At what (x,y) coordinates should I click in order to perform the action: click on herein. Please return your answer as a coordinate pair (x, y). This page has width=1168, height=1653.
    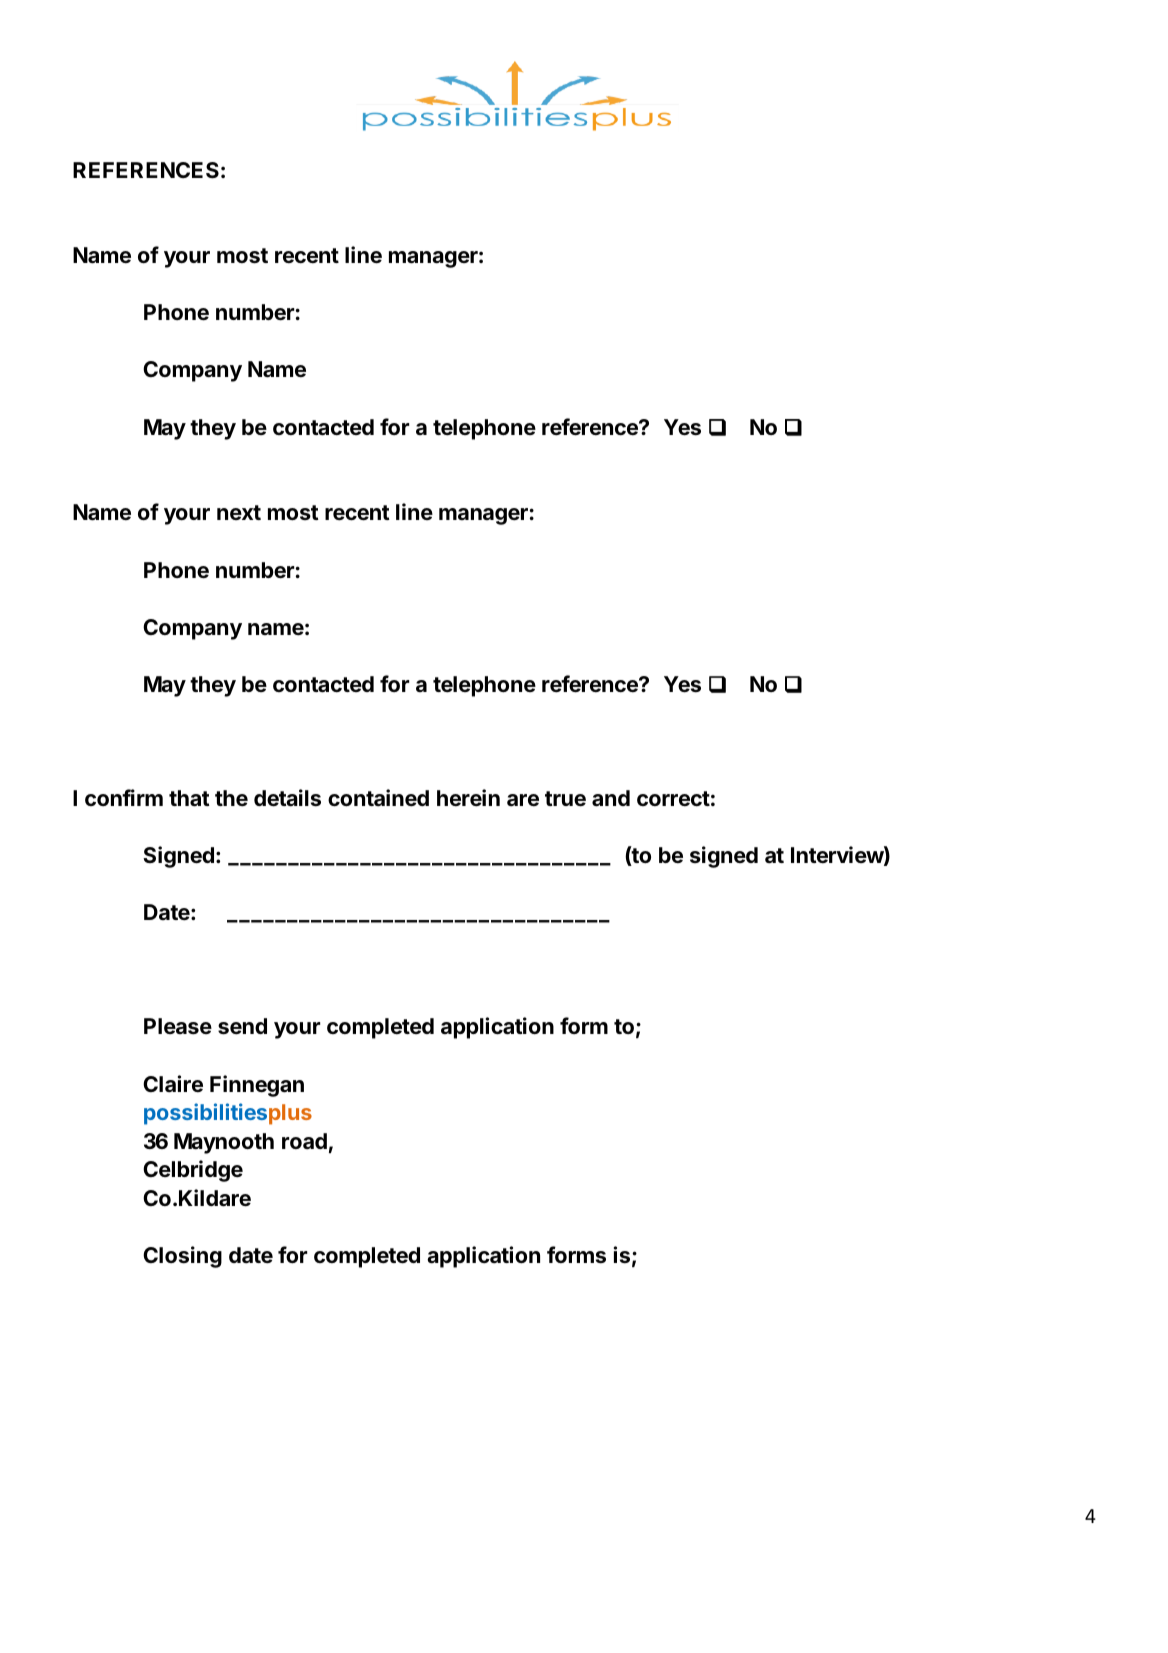
    Looking at the image, I should click on (468, 798).
